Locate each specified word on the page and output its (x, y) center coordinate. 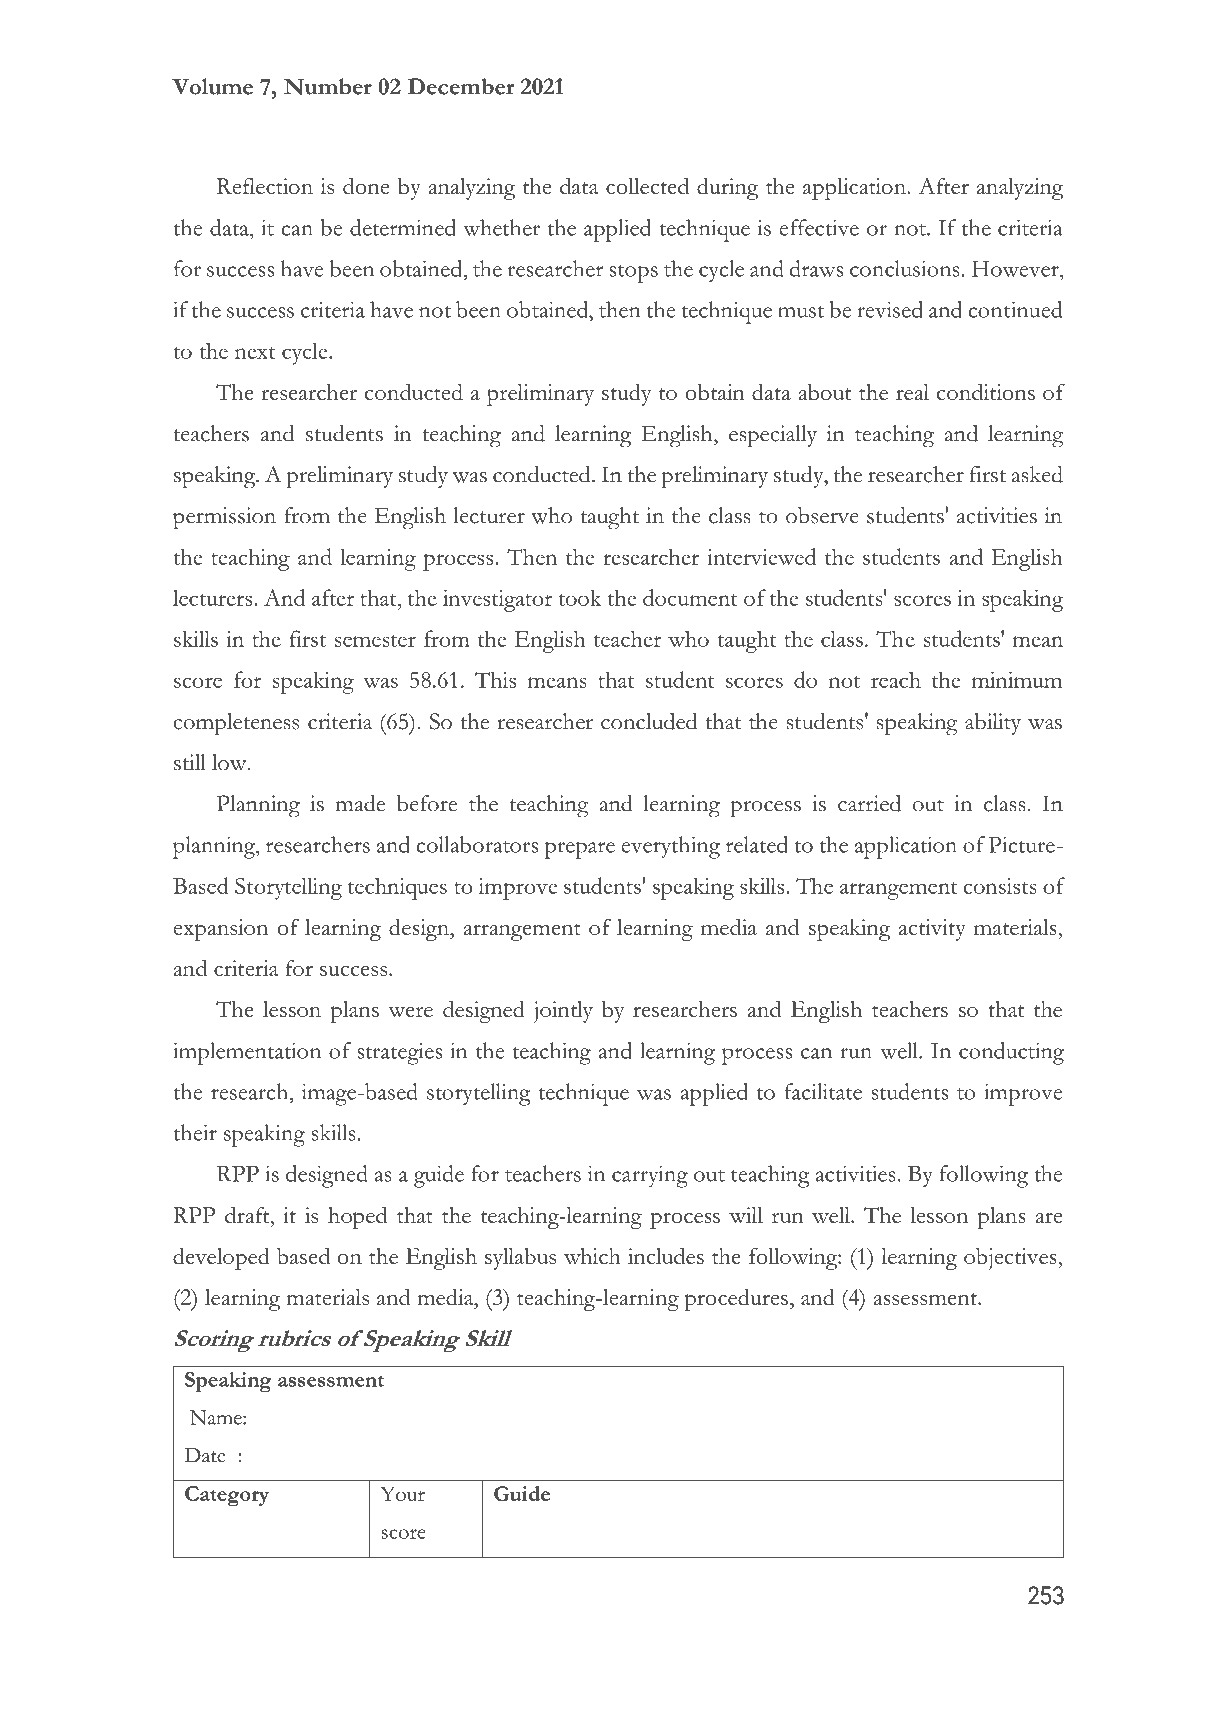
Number (328, 86)
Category (227, 1496)
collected (647, 186)
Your (402, 1493)
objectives (1011, 1259)
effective (819, 227)
